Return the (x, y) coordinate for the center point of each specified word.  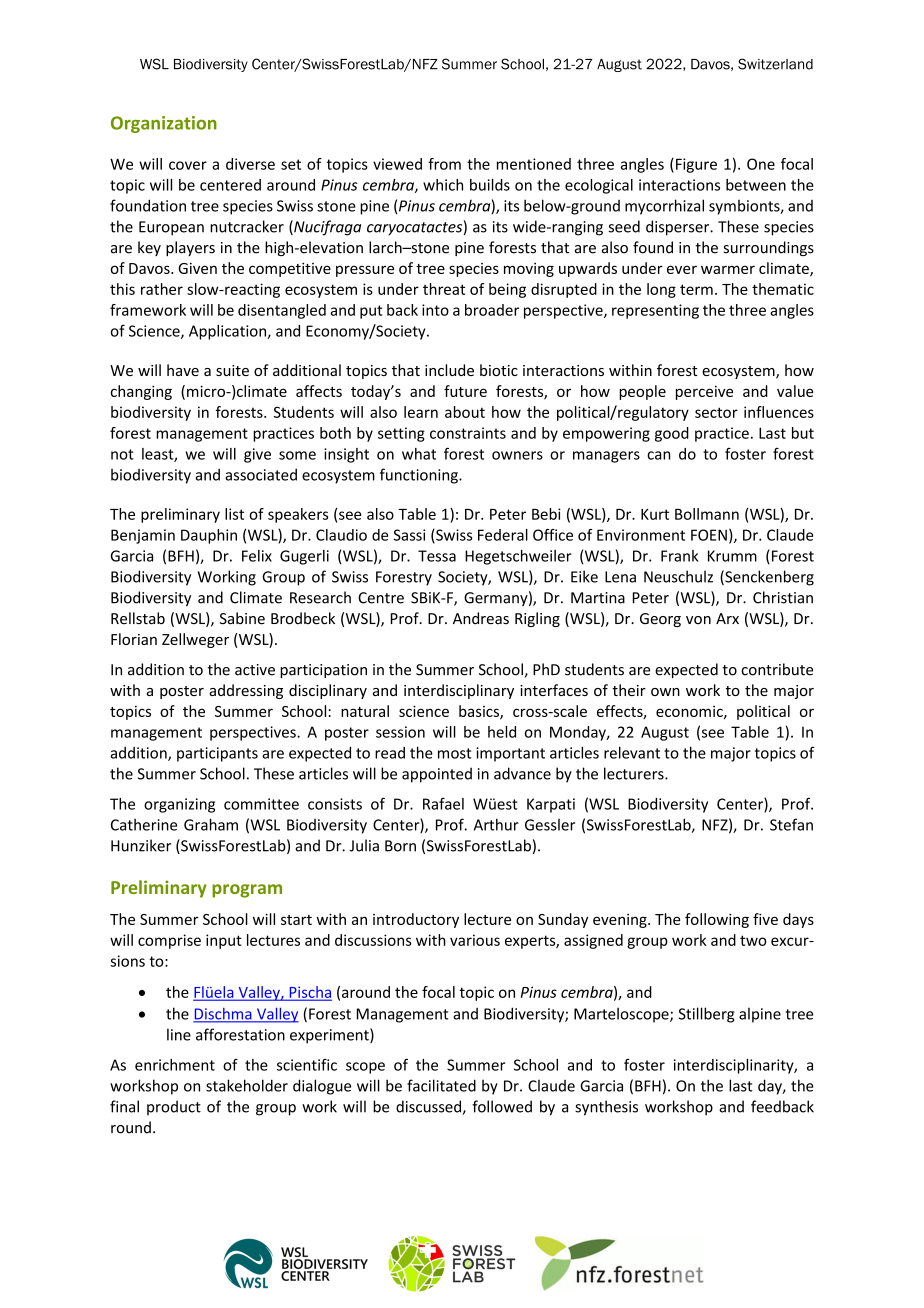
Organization (164, 124)
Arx (727, 618)
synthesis (606, 1108)
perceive (704, 393)
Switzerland (775, 64)
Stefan (791, 824)
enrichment (175, 1065)
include (449, 370)
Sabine (242, 618)
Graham (211, 824)
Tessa (437, 556)
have (183, 370)
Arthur (496, 824)
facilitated (441, 1085)
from (444, 164)
